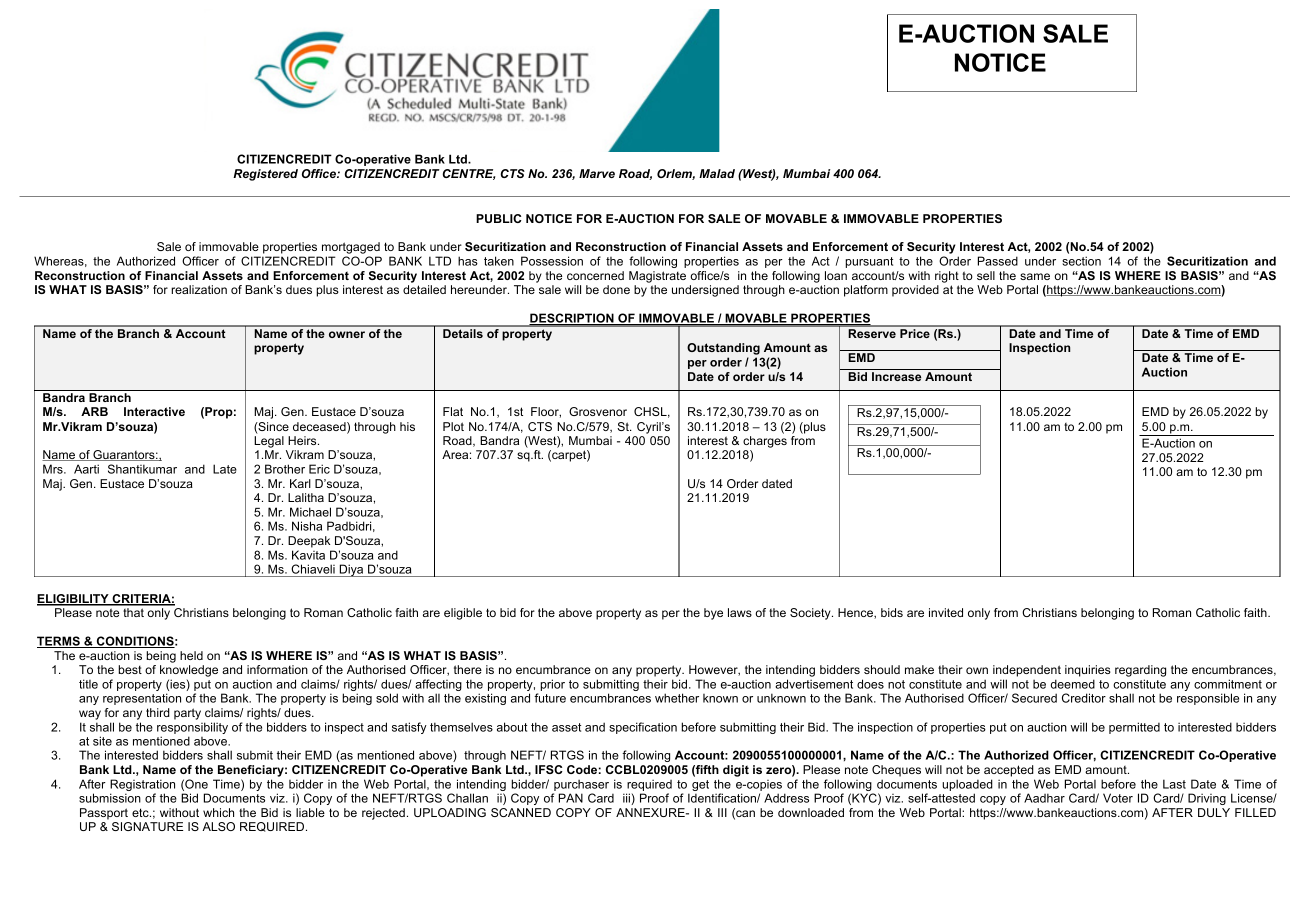  What do you see at coordinates (265, 175) in the image?
I see `Registered` at bounding box center [265, 175].
